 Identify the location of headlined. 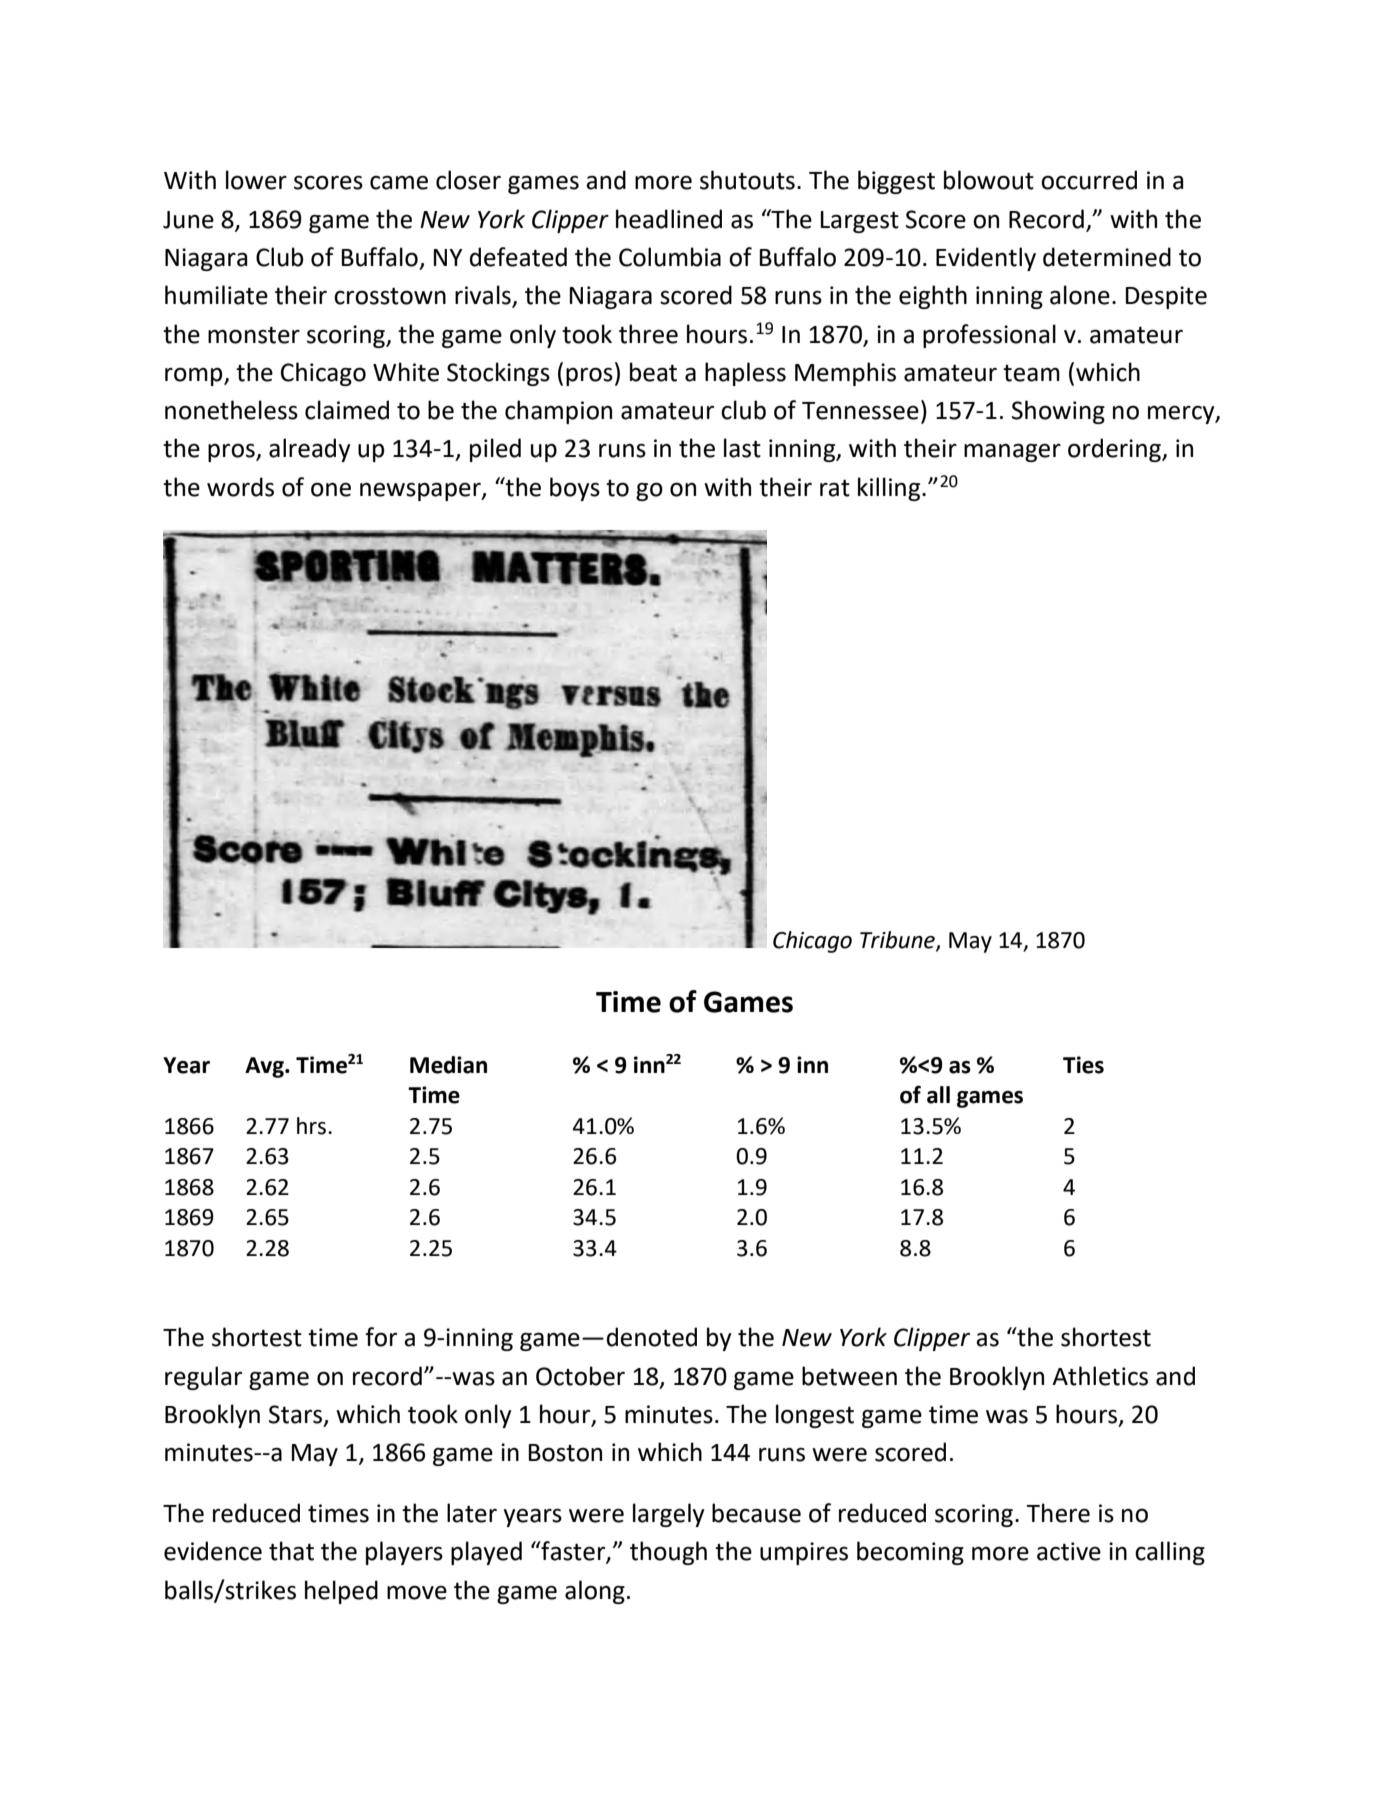
(669, 219).
